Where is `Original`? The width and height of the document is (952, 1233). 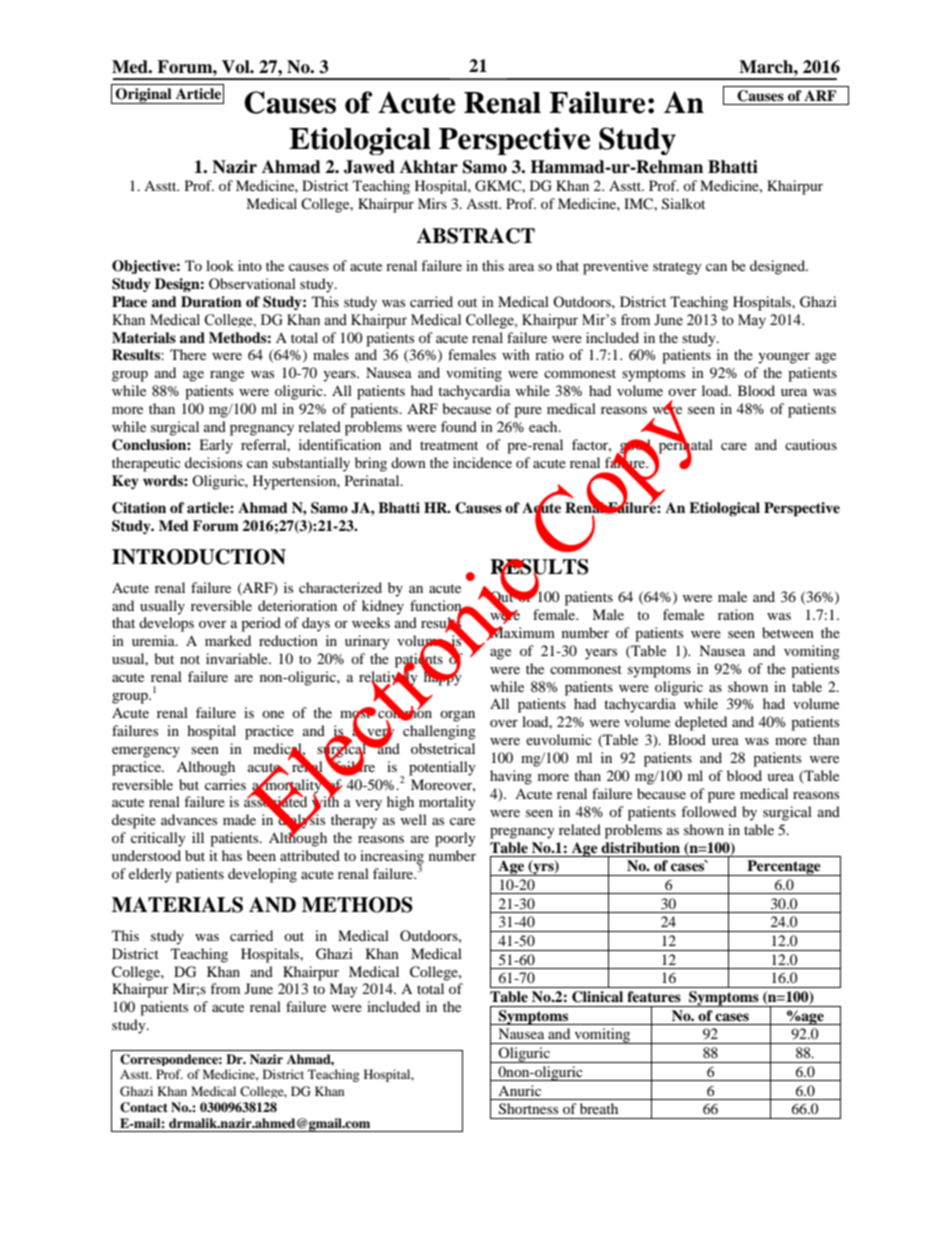
Original is located at coordinates (144, 96).
